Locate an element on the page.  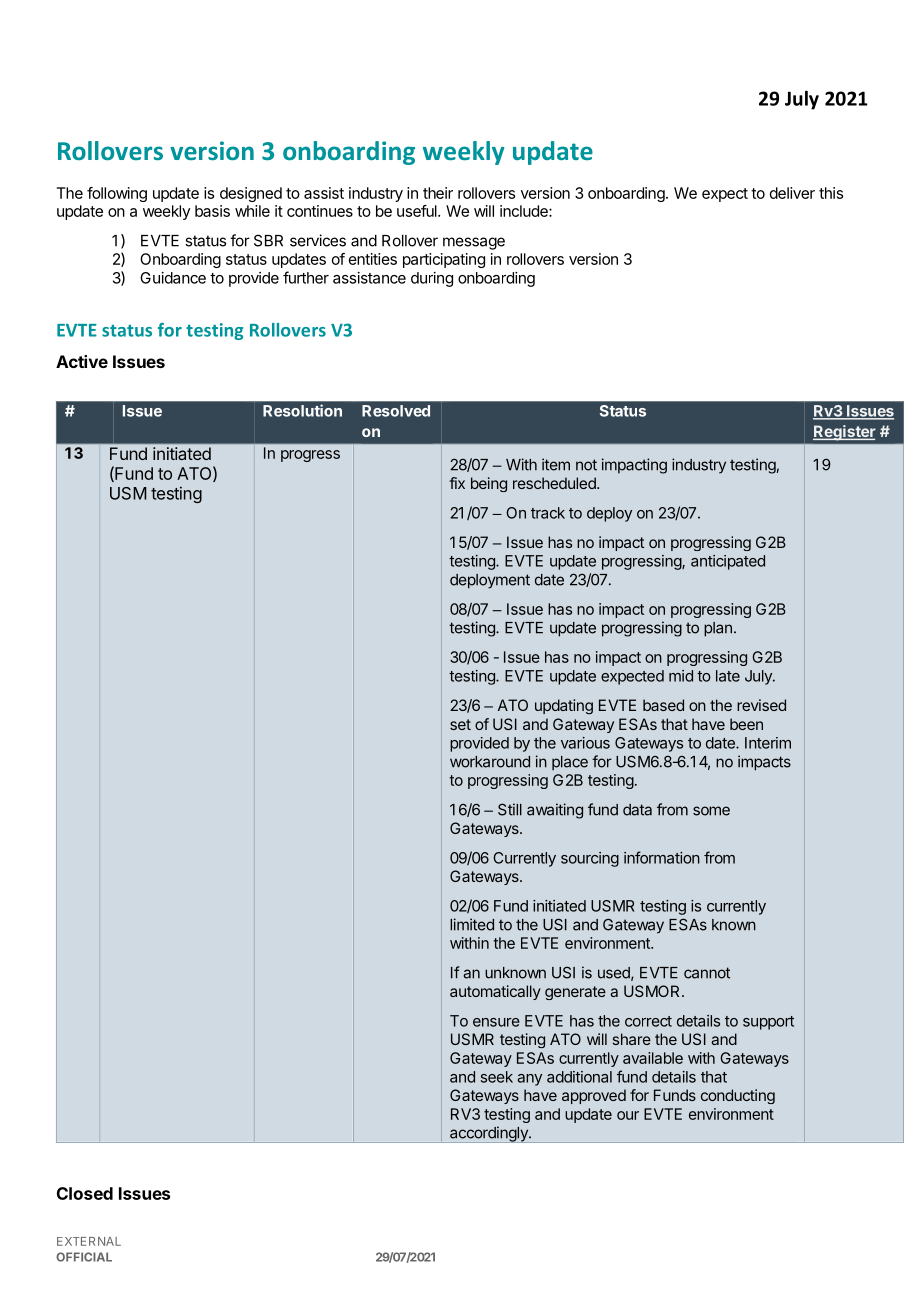
Still is located at coordinates (510, 809).
